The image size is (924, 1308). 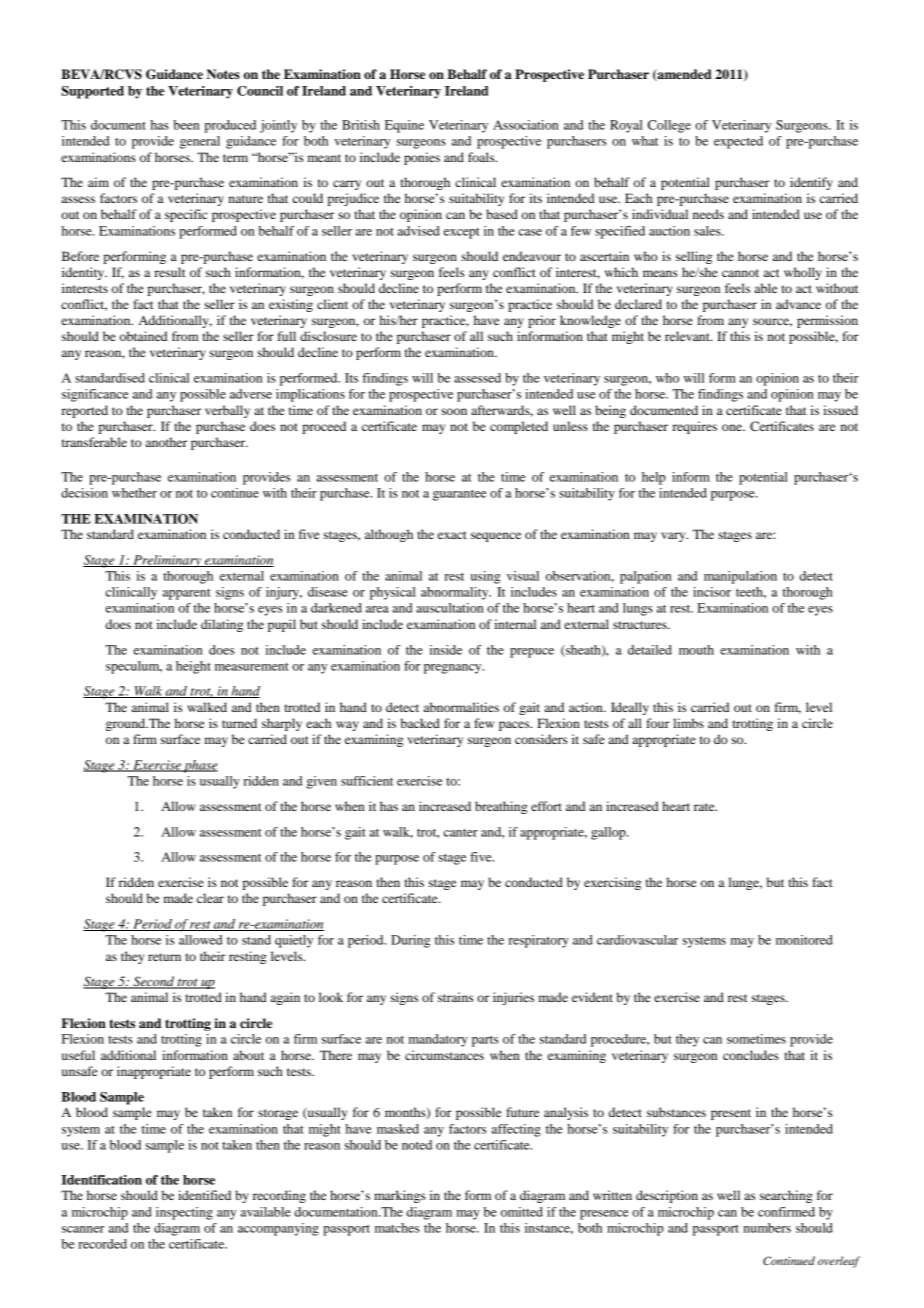 I want to click on soon, so click(x=454, y=411).
